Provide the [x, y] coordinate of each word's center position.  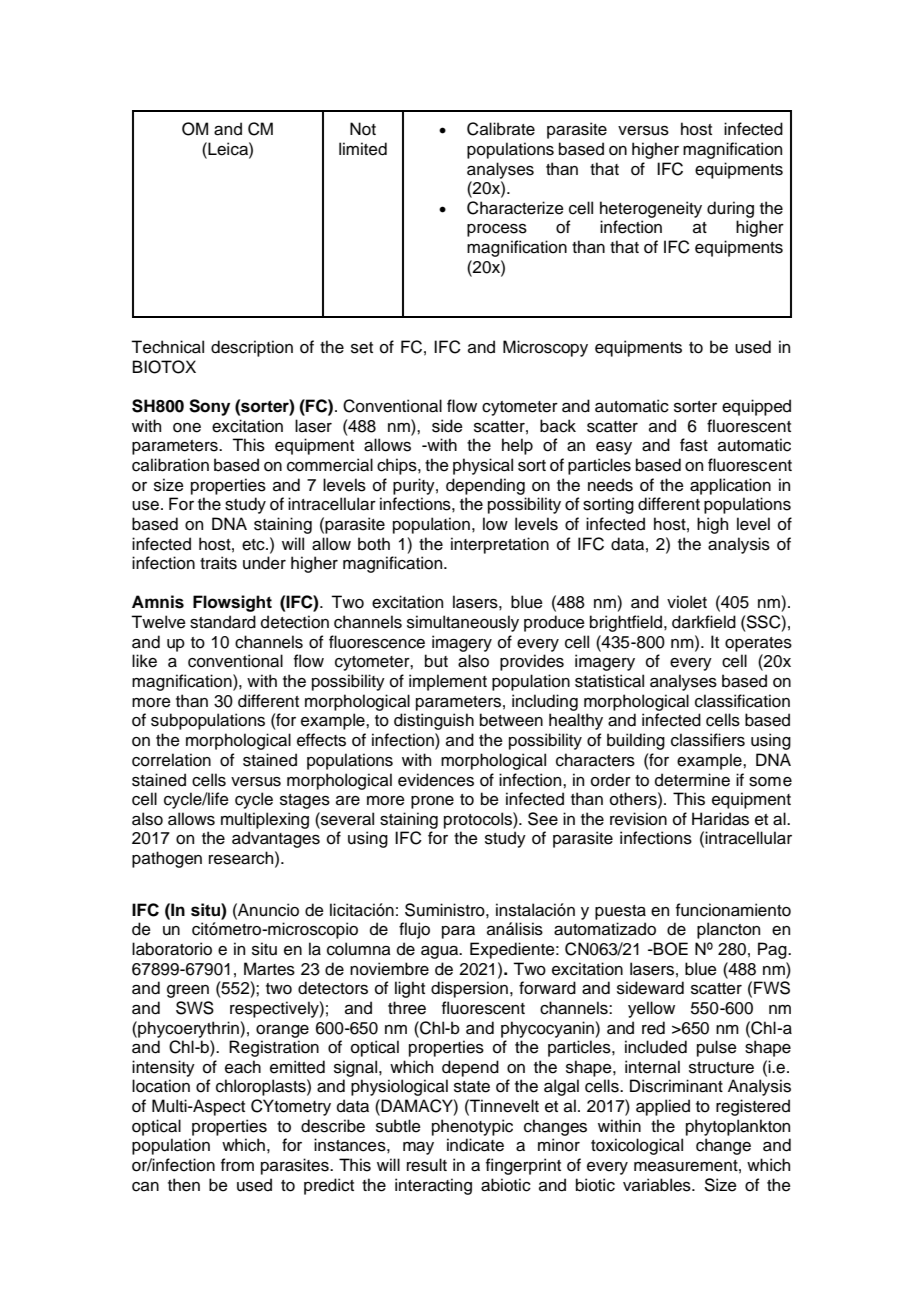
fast [694, 445]
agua [441, 952]
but [436, 661]
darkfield [704, 622]
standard [223, 622]
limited [363, 149]
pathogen [167, 859]
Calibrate [501, 129]
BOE [670, 949]
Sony [209, 407]
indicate [475, 1145]
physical [483, 466]
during [730, 209]
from [237, 1165]
